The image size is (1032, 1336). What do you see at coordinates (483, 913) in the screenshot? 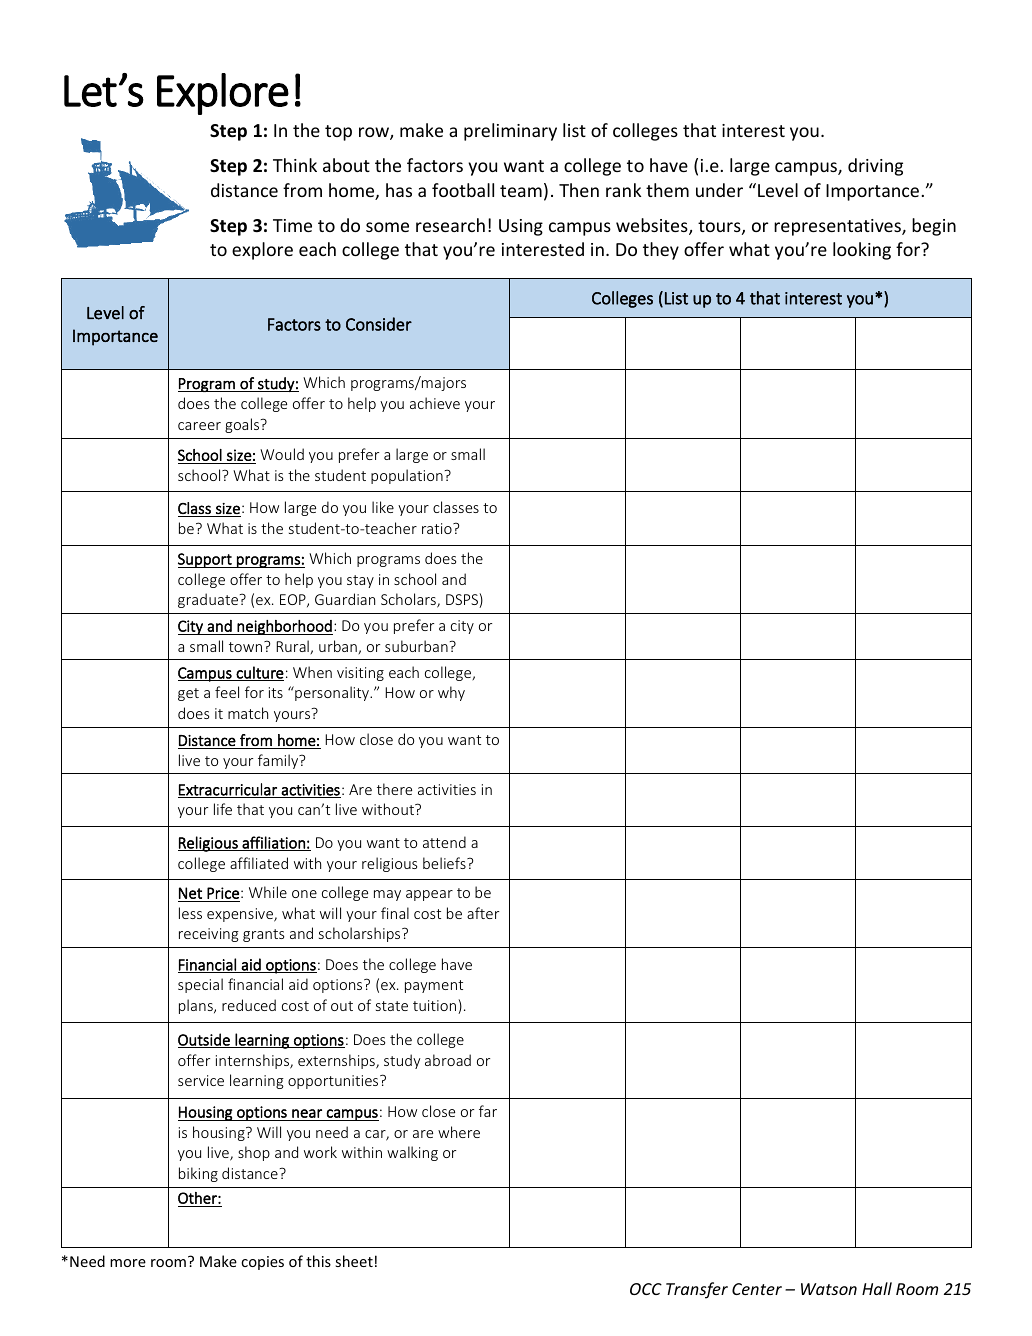
I see `after` at bounding box center [483, 913].
